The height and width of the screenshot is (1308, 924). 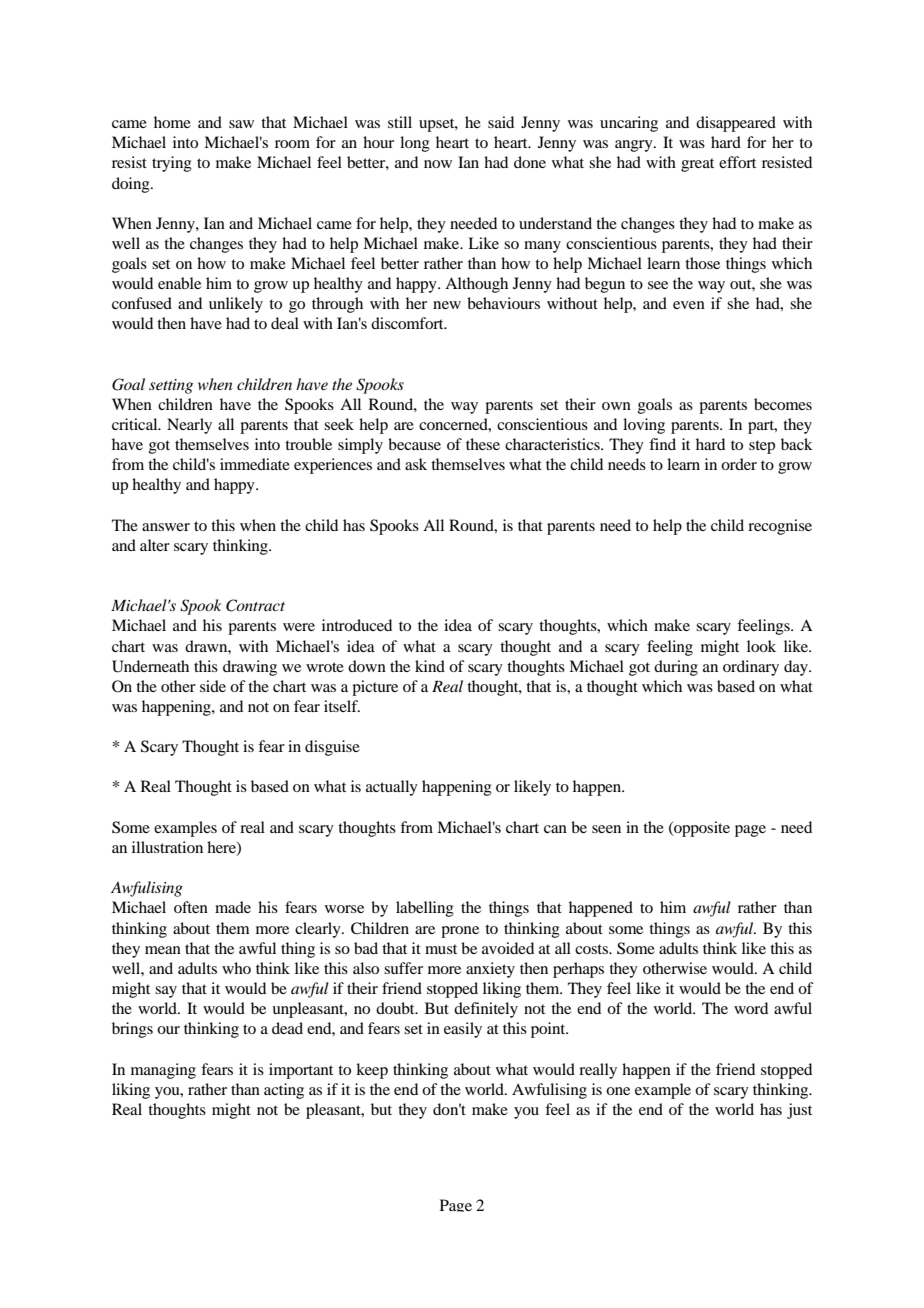 I want to click on kind, so click(x=430, y=666).
